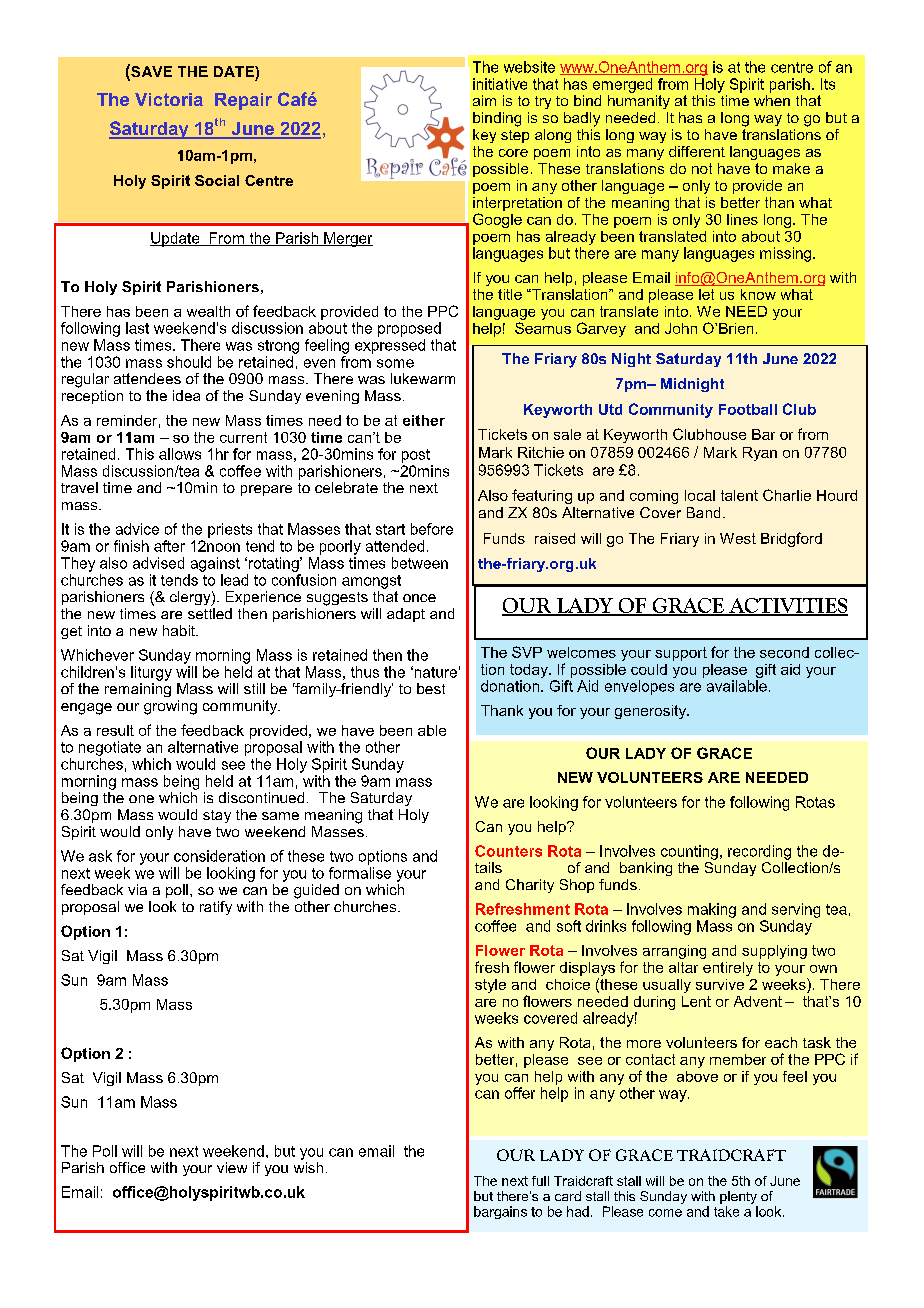 The width and height of the screenshot is (924, 1308). Describe the element at coordinates (423, 378) in the screenshot. I see `lukewarm` at that location.
